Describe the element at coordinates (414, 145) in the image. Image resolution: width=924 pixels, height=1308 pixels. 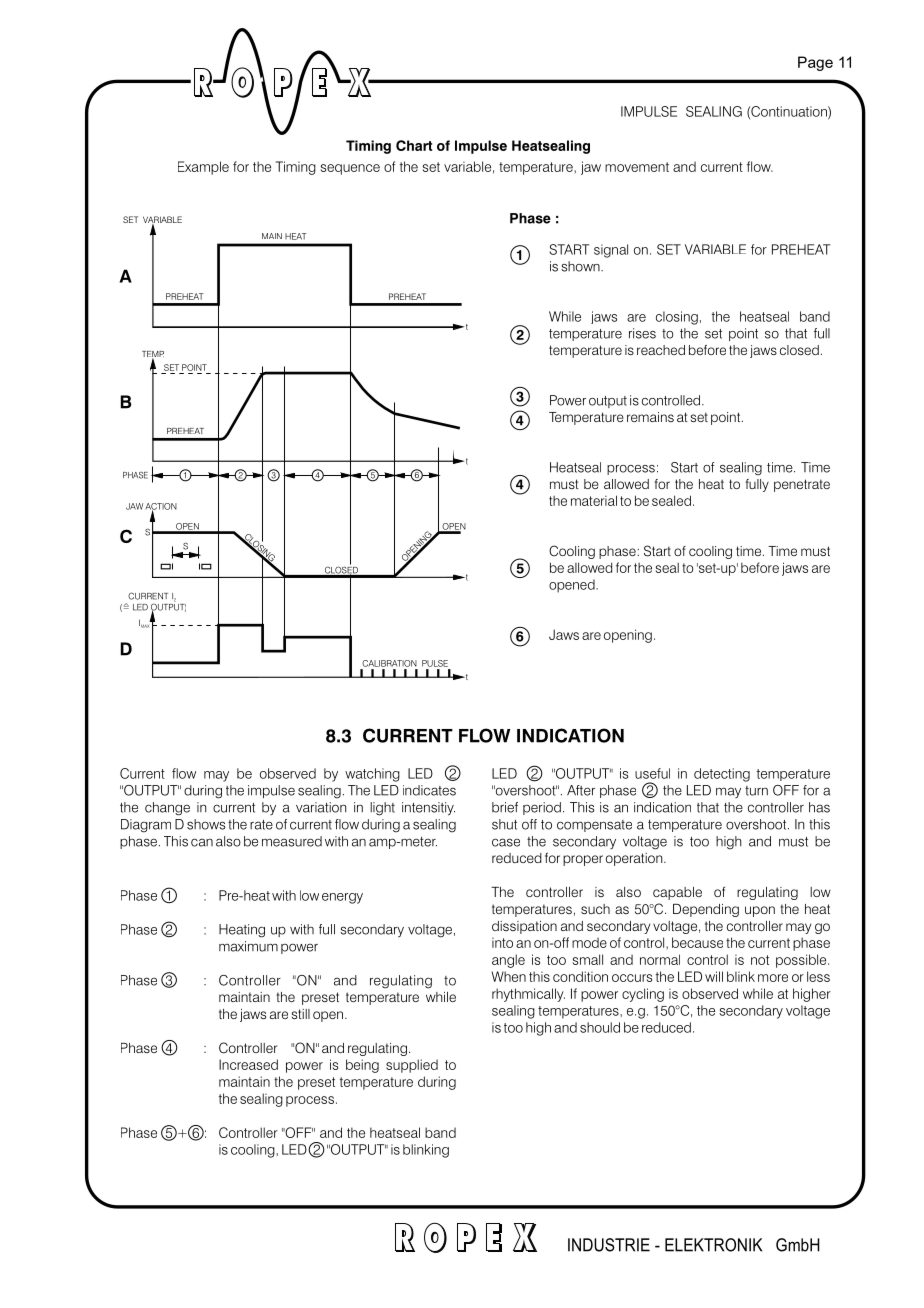
I see `Chart` at that location.
